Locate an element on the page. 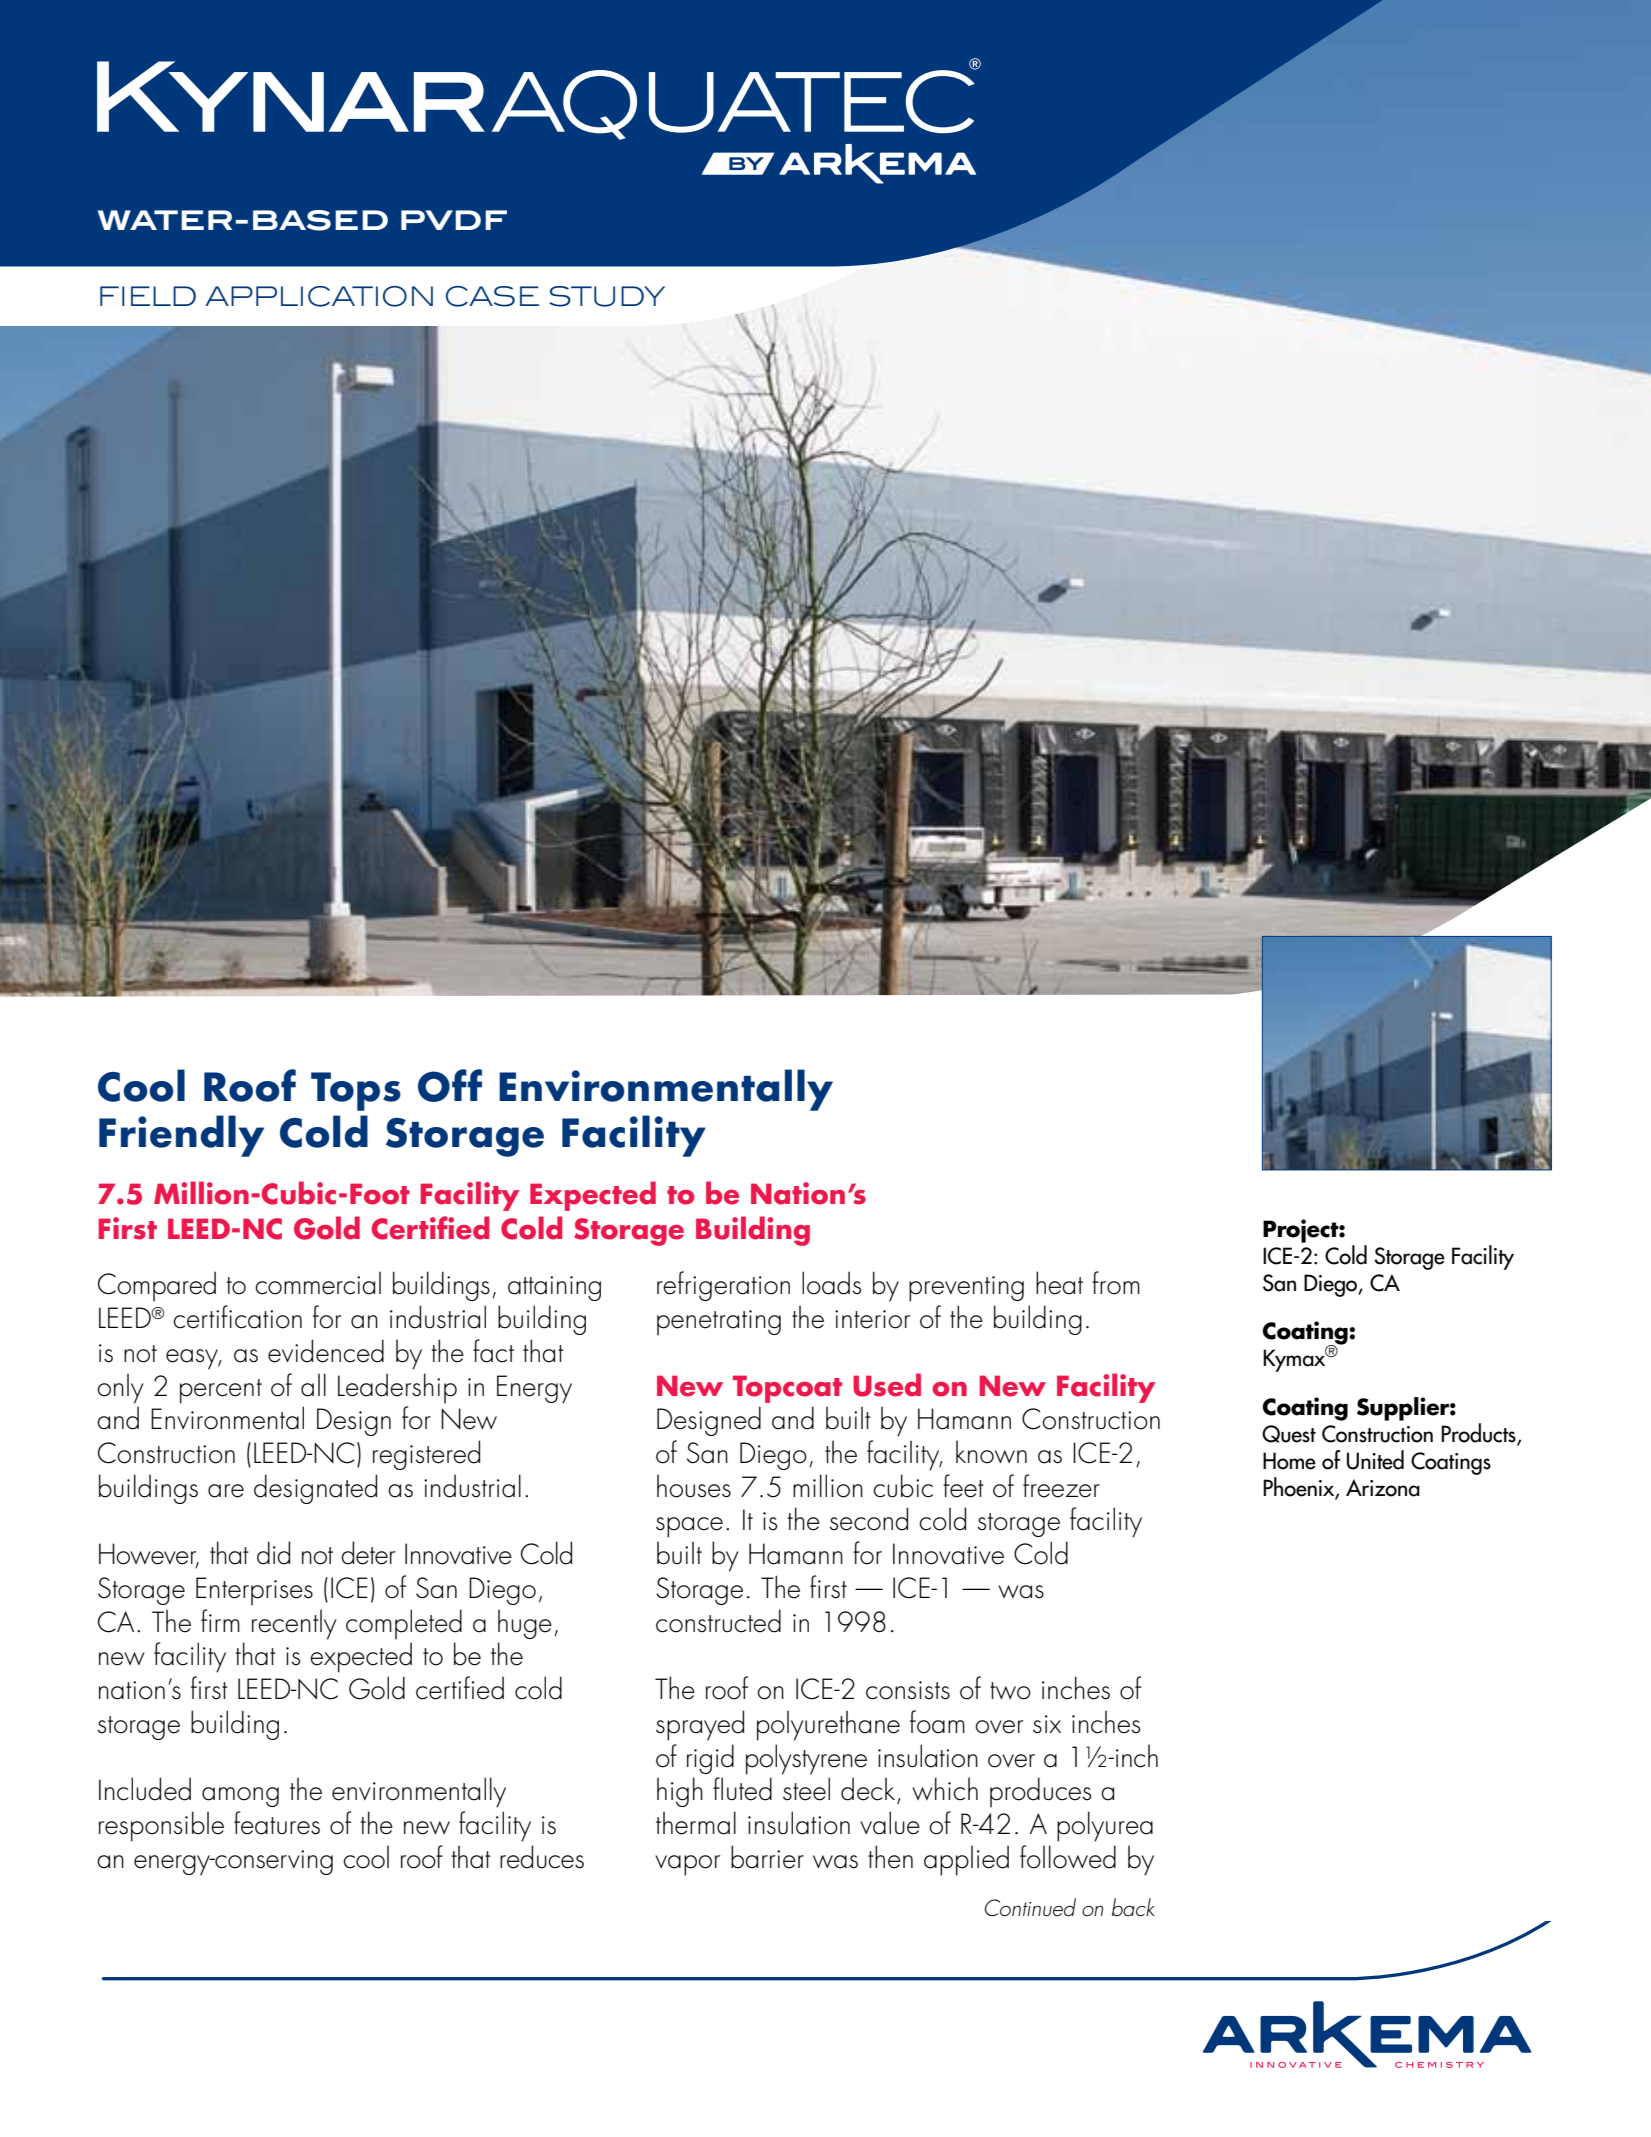 This image has height=2137, width=1651. back is located at coordinates (1133, 1907).
